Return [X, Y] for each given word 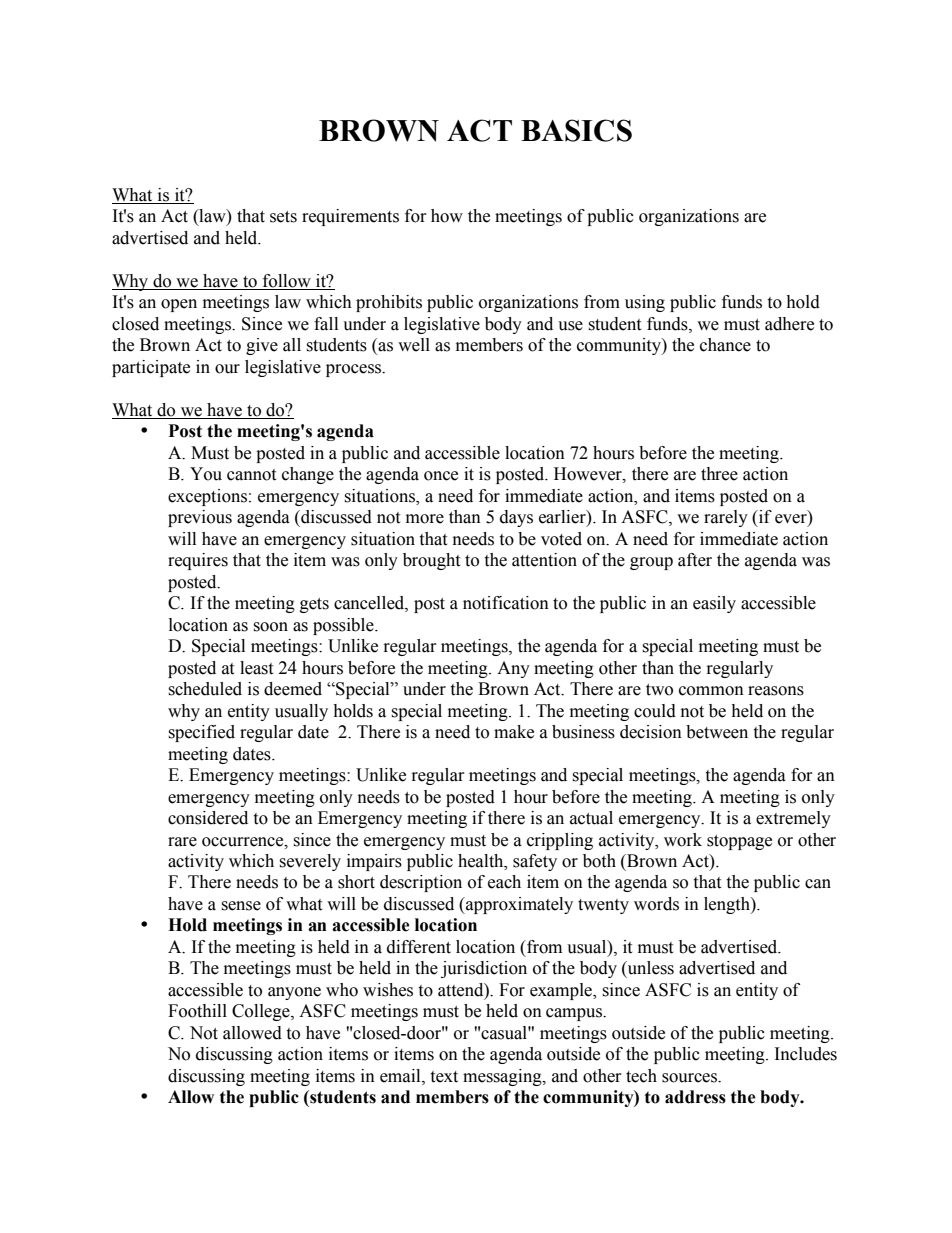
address [695, 1097]
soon [270, 627]
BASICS [576, 130]
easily [714, 604]
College [262, 1012]
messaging [503, 1077]
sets [283, 217]
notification [506, 603]
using [645, 303]
